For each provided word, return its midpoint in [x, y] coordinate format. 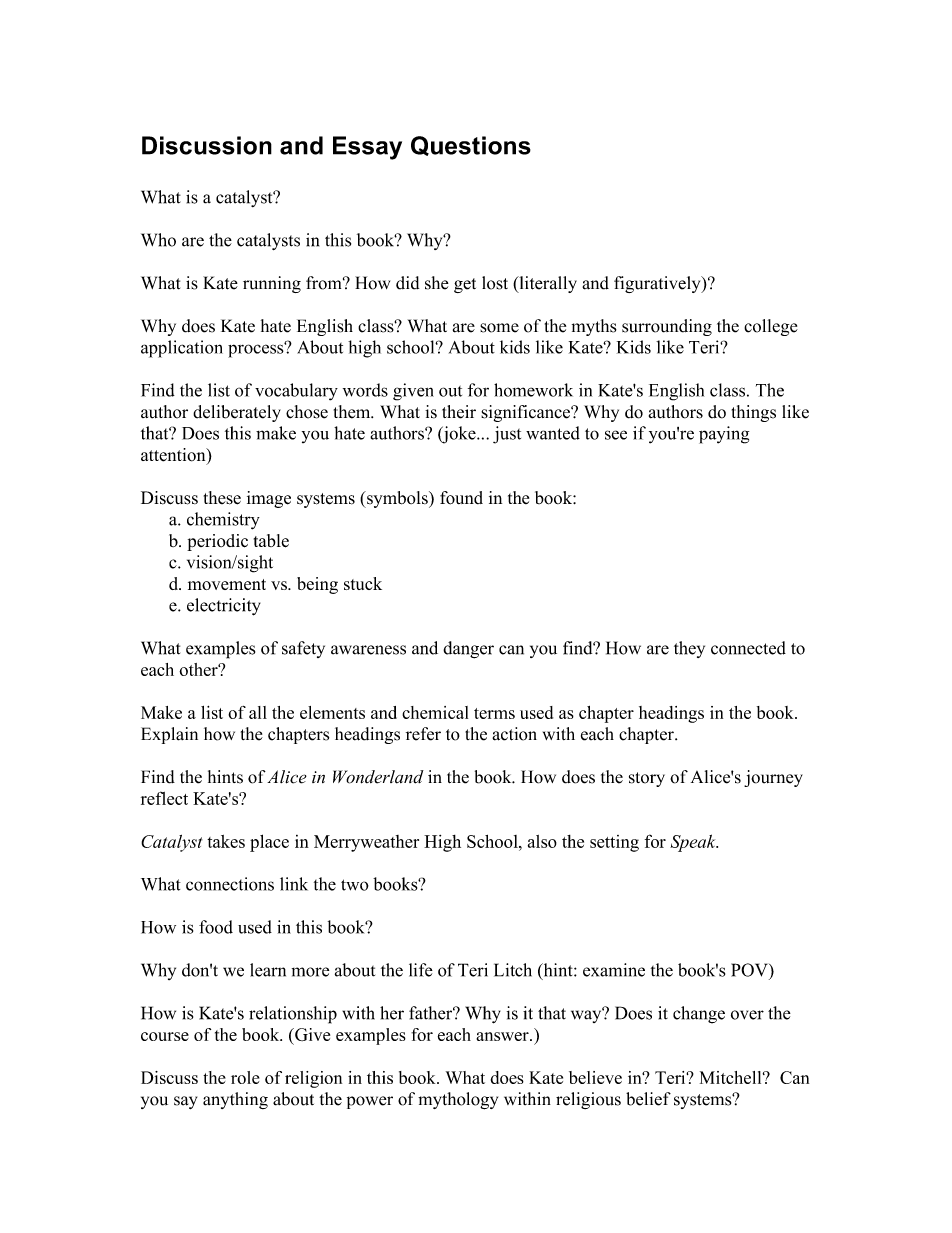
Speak [694, 843]
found [461, 498]
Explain [169, 735]
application [182, 349]
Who [158, 240]
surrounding [667, 327]
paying [724, 435]
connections [230, 884]
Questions [471, 146]
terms [494, 713]
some [499, 328]
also [542, 841]
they [689, 649]
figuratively [658, 284]
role [245, 1077]
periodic [217, 542]
